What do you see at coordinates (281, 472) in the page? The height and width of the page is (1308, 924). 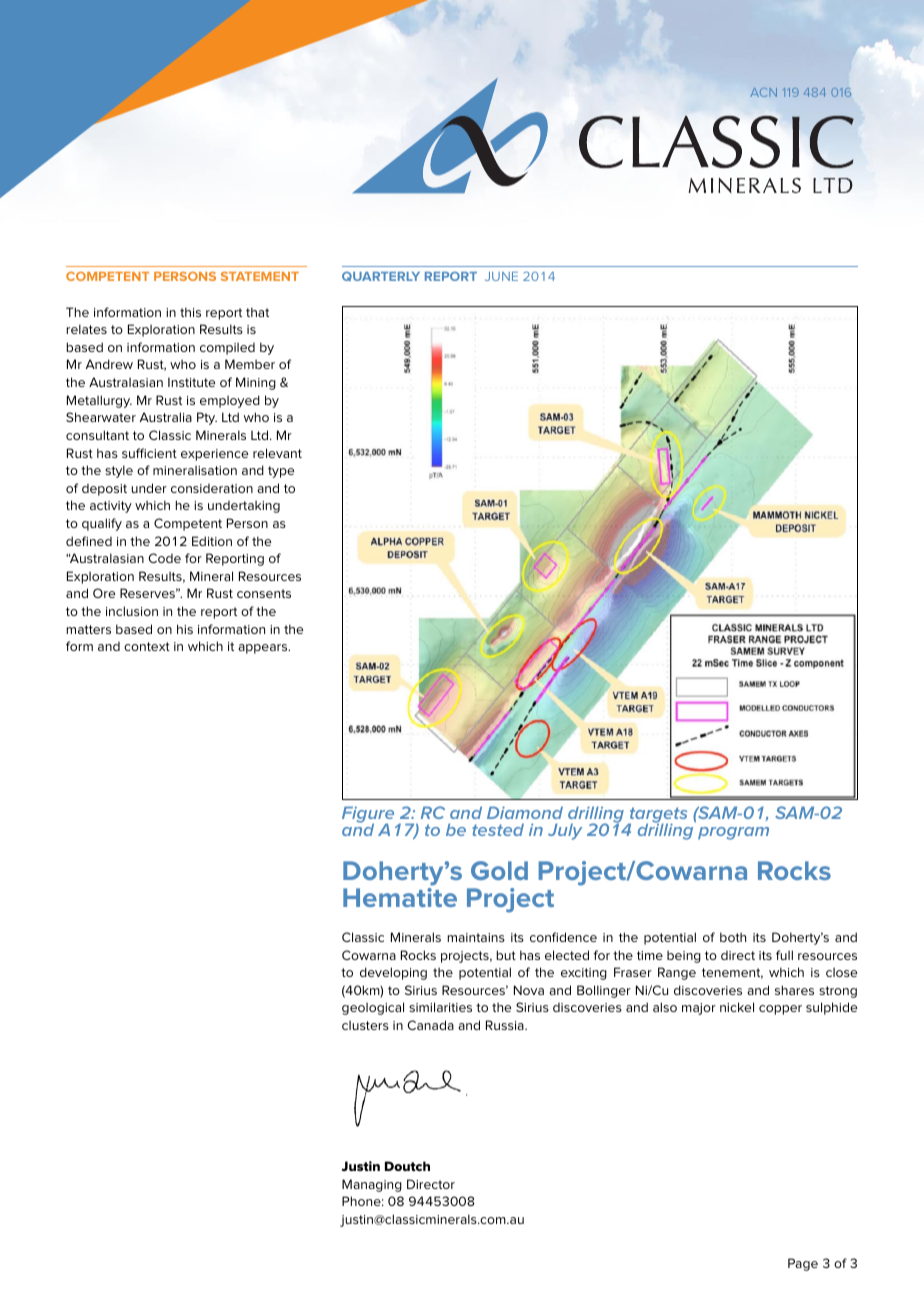 I see `type` at bounding box center [281, 472].
